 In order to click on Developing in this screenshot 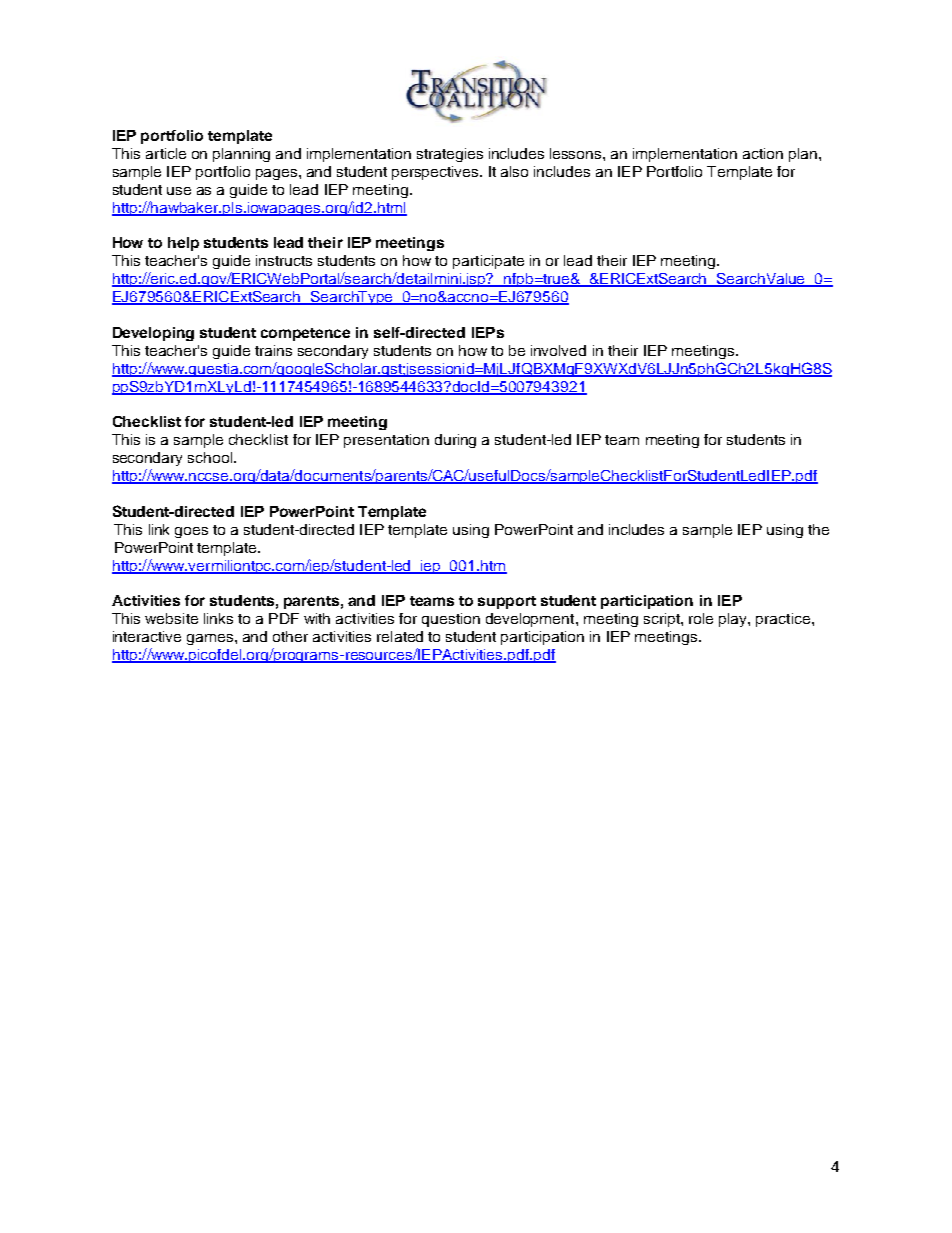, I will do `click(153, 334)`.
